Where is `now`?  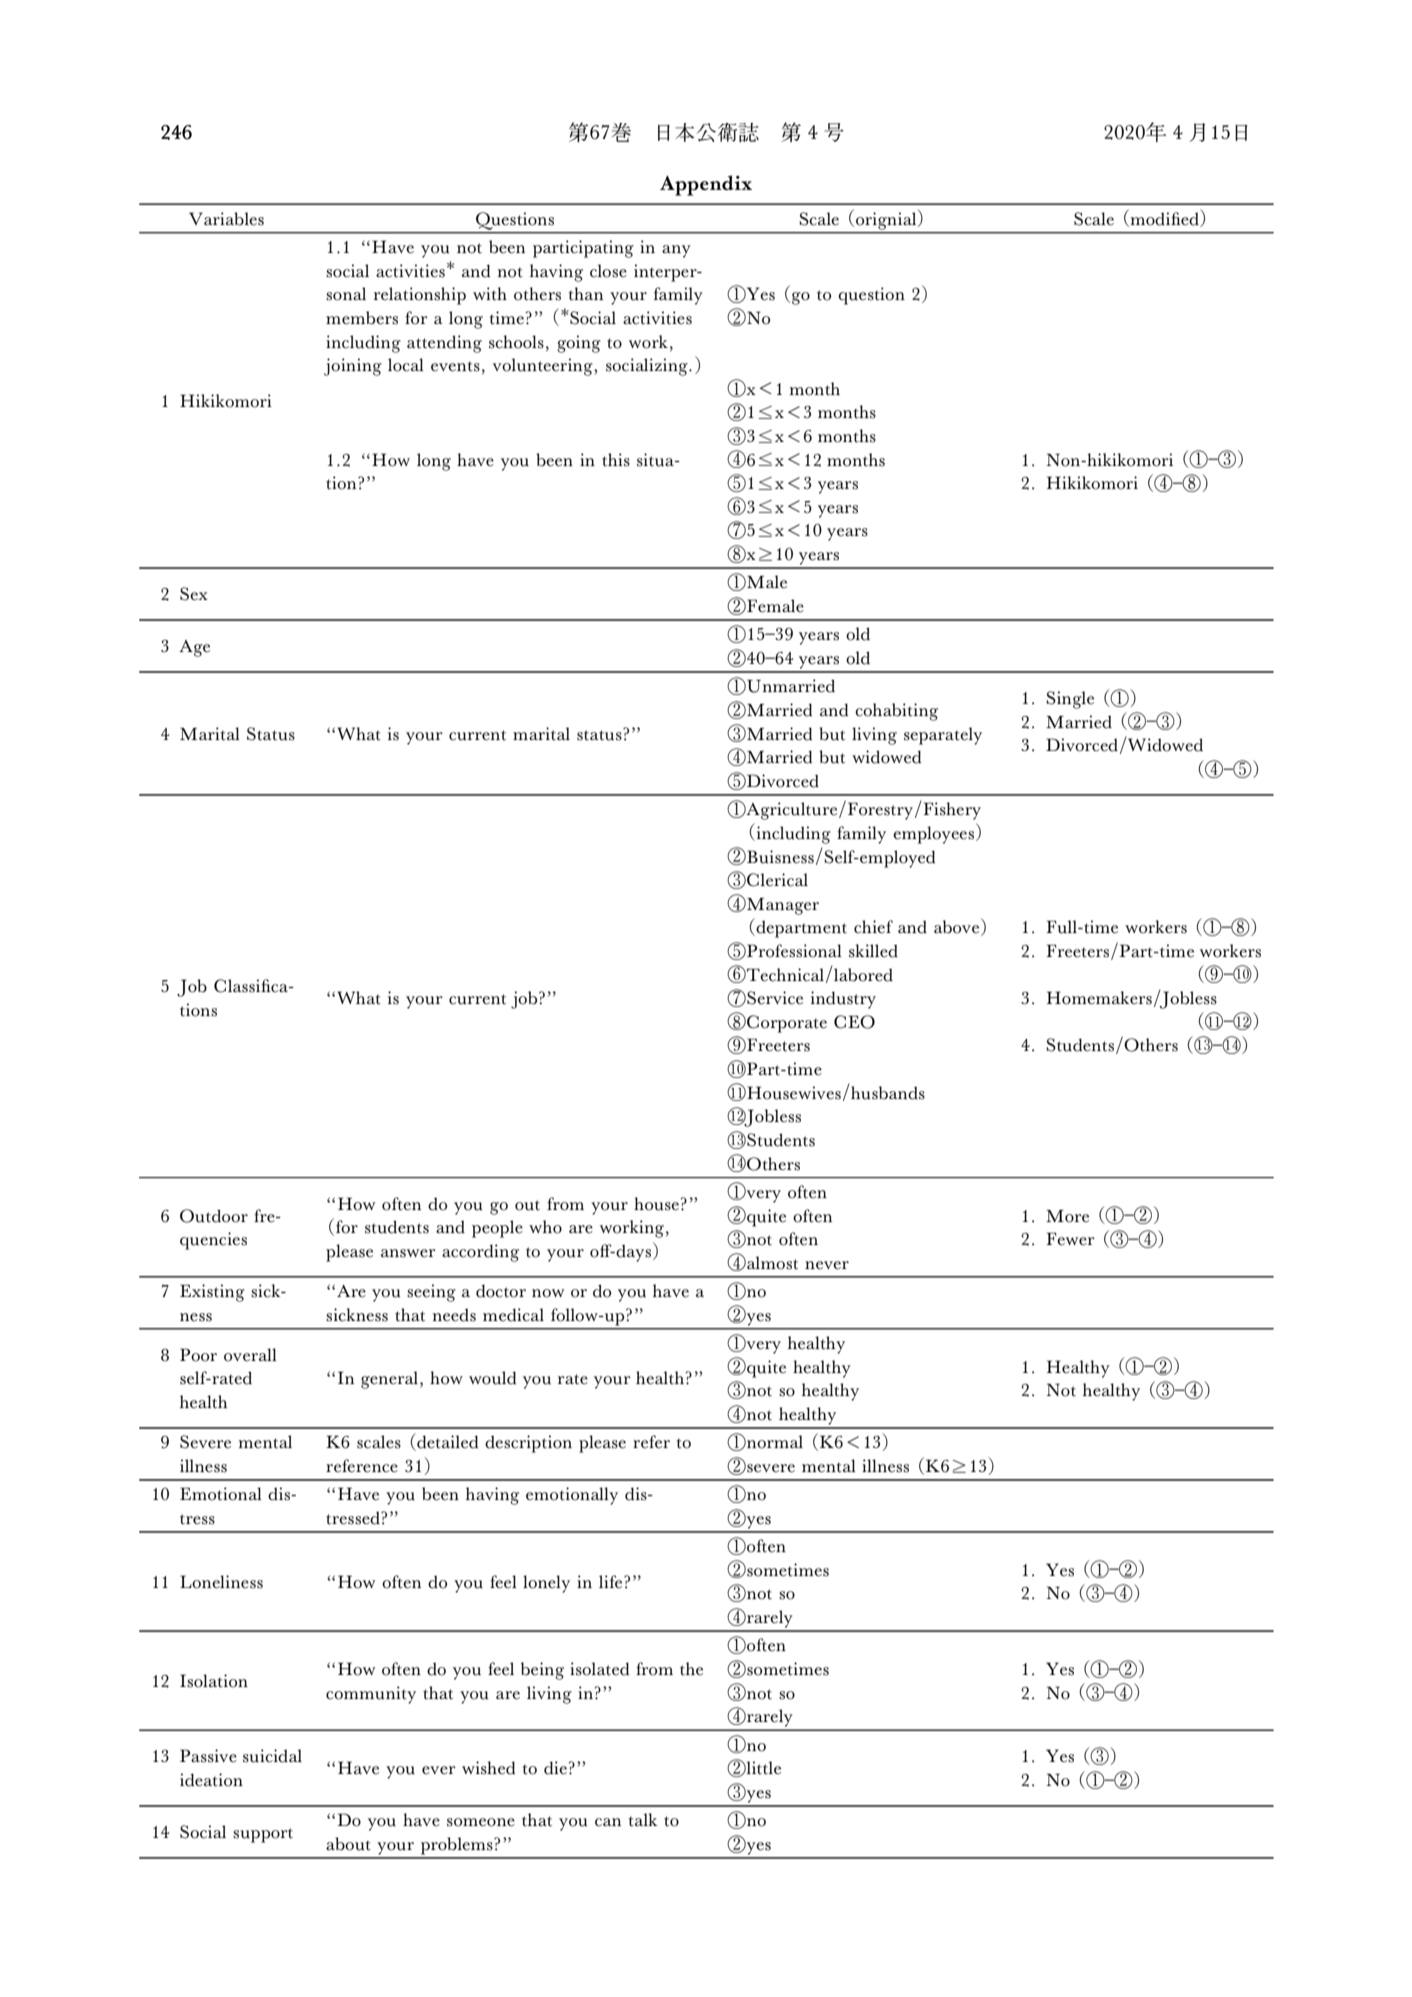 now is located at coordinates (548, 1293).
